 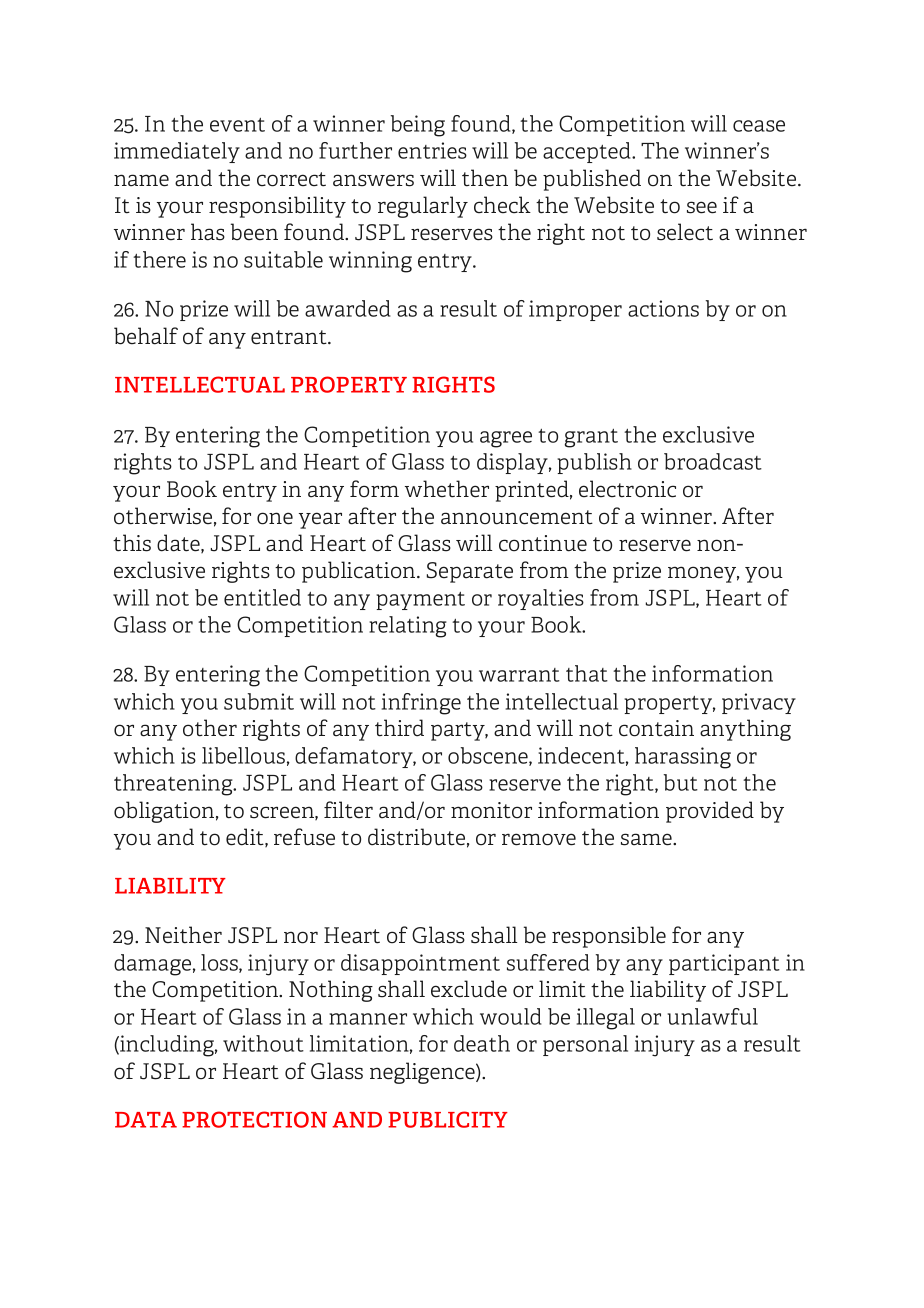 What do you see at coordinates (713, 461) in the document?
I see `broadcast` at bounding box center [713, 461].
